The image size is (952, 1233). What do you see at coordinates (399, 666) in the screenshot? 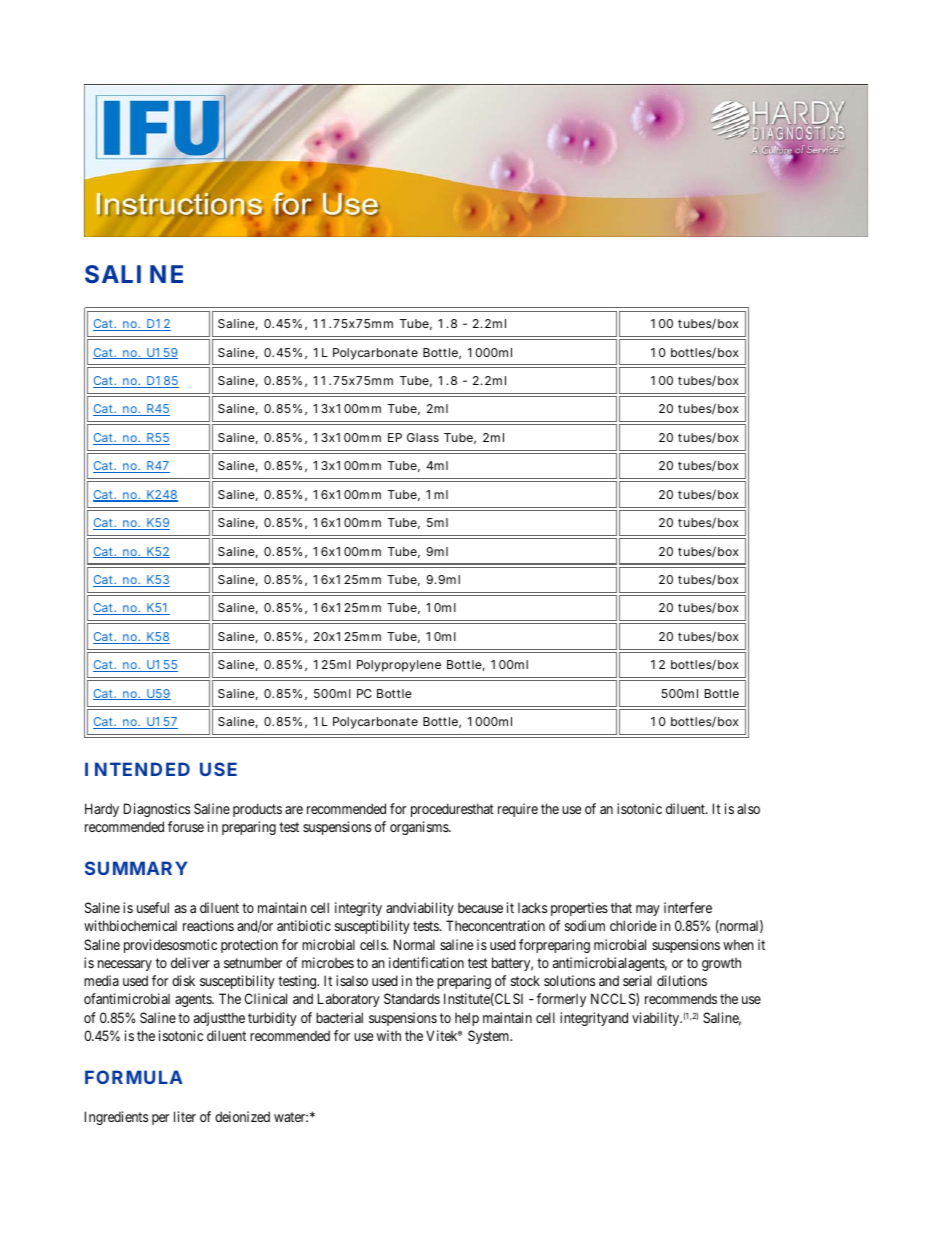
I see `Polypropylene` at bounding box center [399, 666].
